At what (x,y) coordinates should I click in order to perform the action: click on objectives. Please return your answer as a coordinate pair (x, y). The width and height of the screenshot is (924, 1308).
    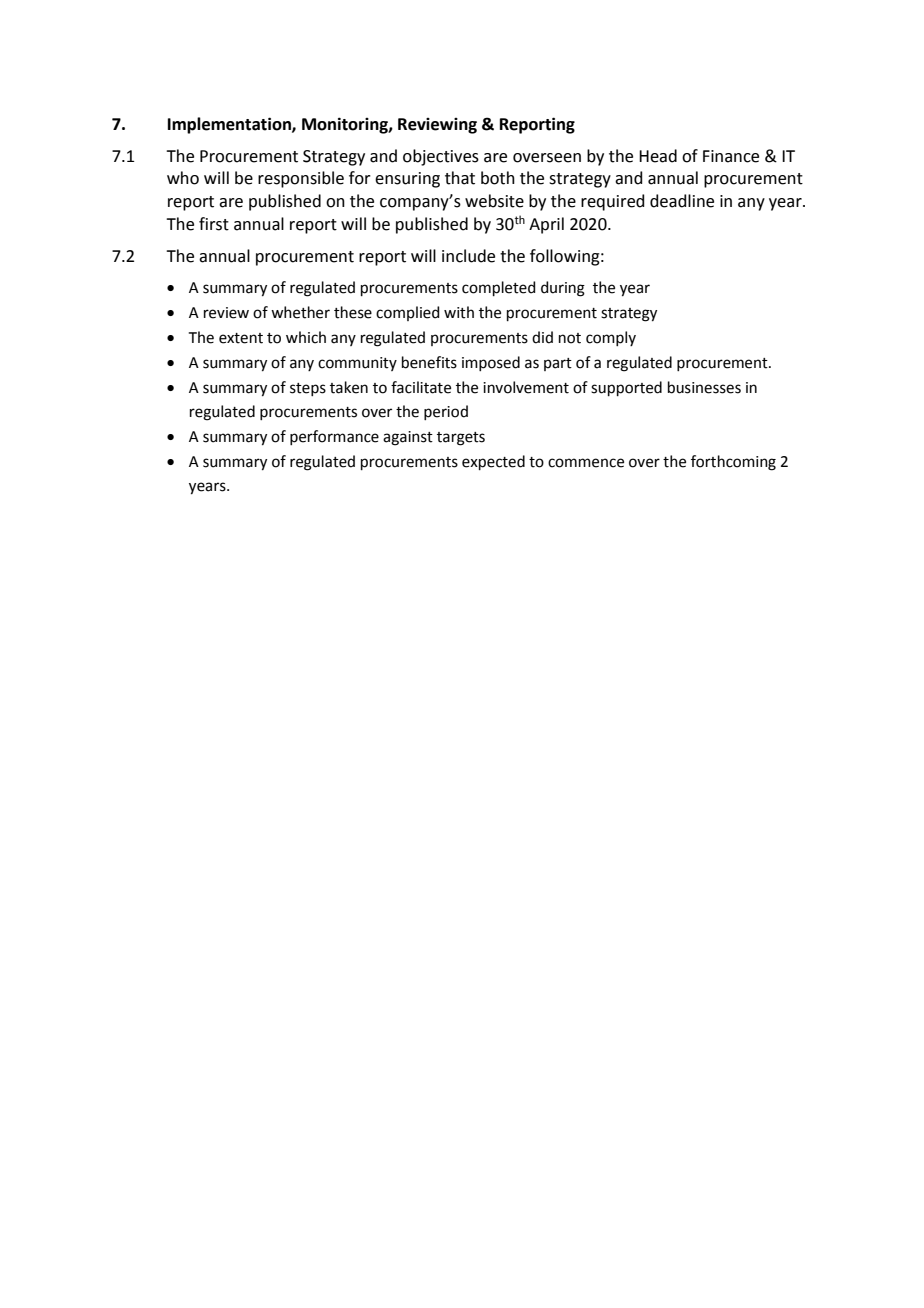
    Looking at the image, I should click on (441, 157).
